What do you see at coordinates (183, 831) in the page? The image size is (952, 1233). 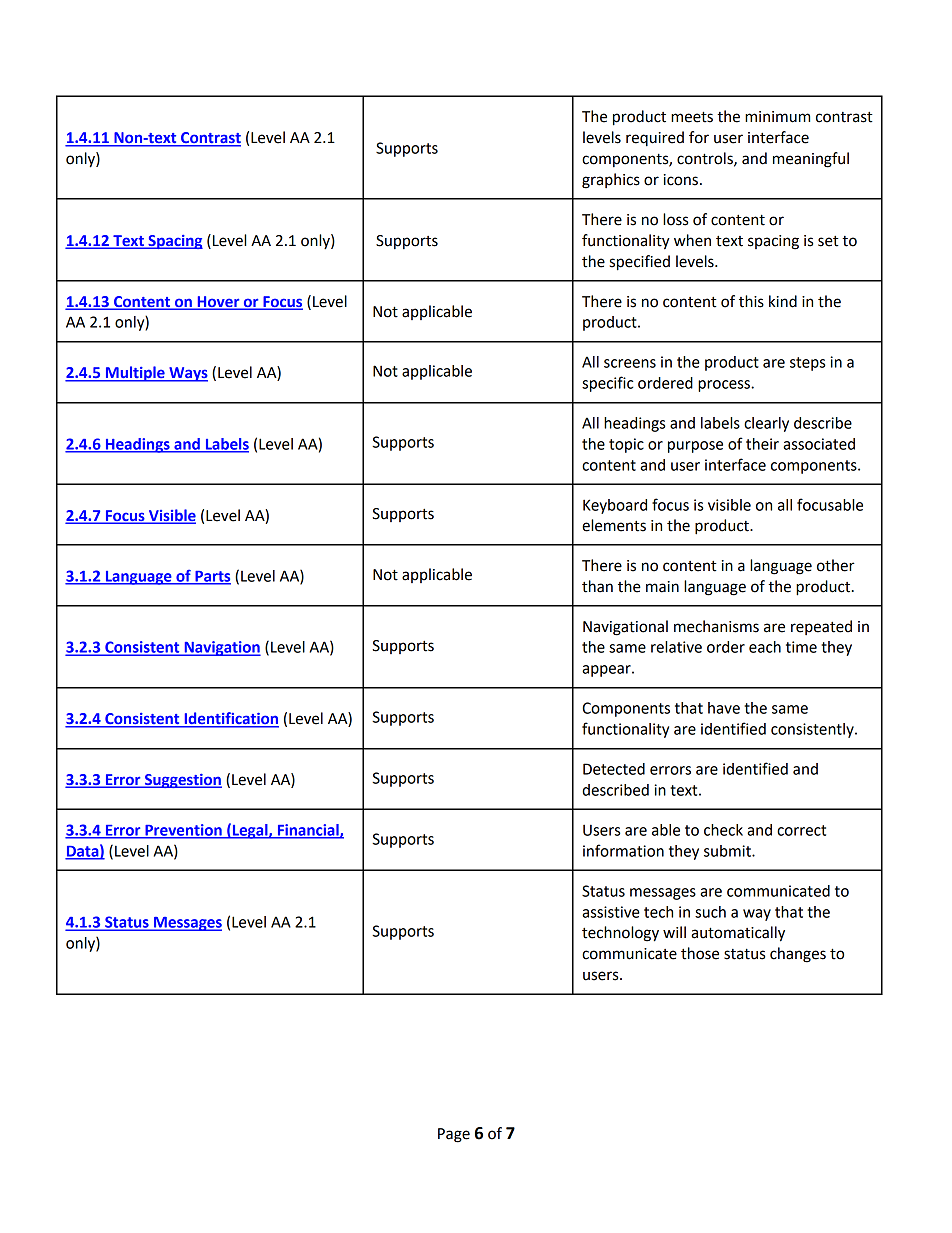 I see `Prevention` at bounding box center [183, 831].
